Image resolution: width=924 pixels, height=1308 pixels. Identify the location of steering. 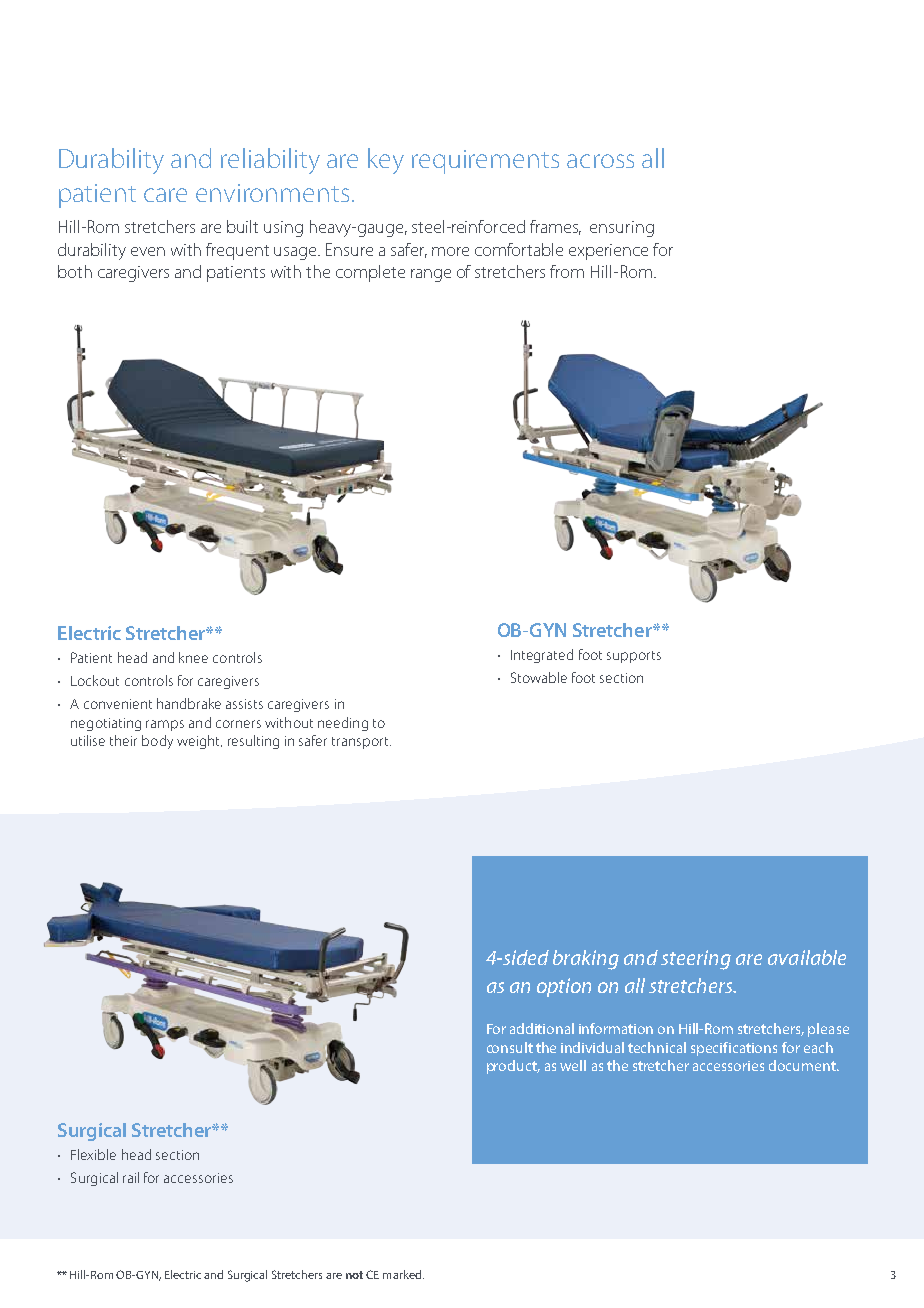
(696, 960).
